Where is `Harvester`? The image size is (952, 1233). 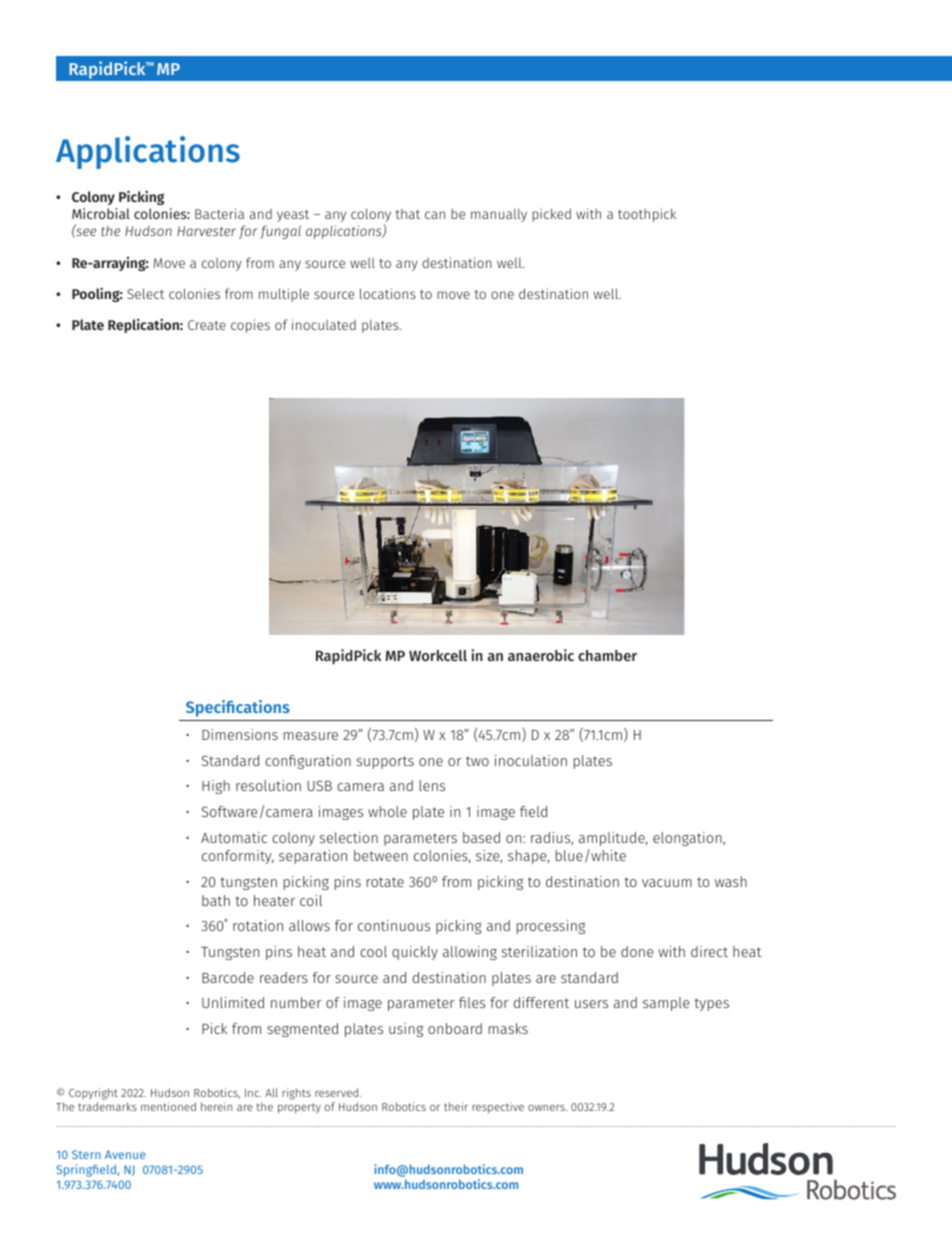 Harvester is located at coordinates (206, 231).
